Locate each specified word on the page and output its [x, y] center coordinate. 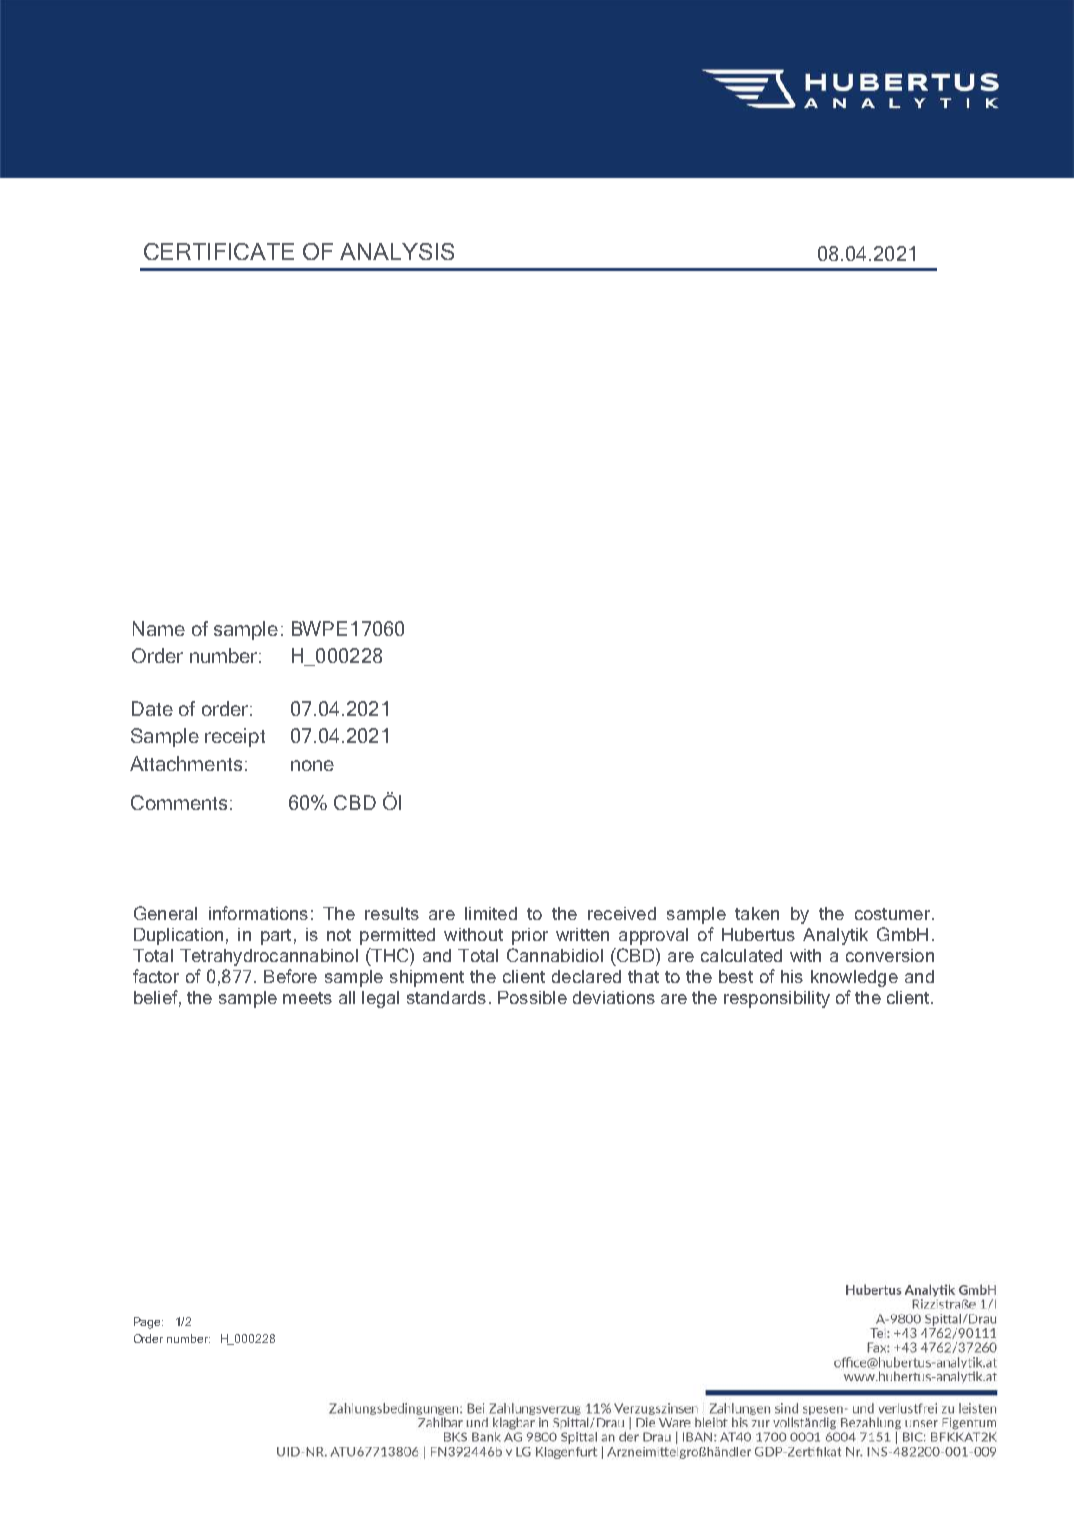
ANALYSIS [397, 251]
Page [148, 1323]
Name [159, 628]
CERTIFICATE [219, 251]
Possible [532, 997]
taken [757, 913]
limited [491, 913]
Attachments [186, 763]
